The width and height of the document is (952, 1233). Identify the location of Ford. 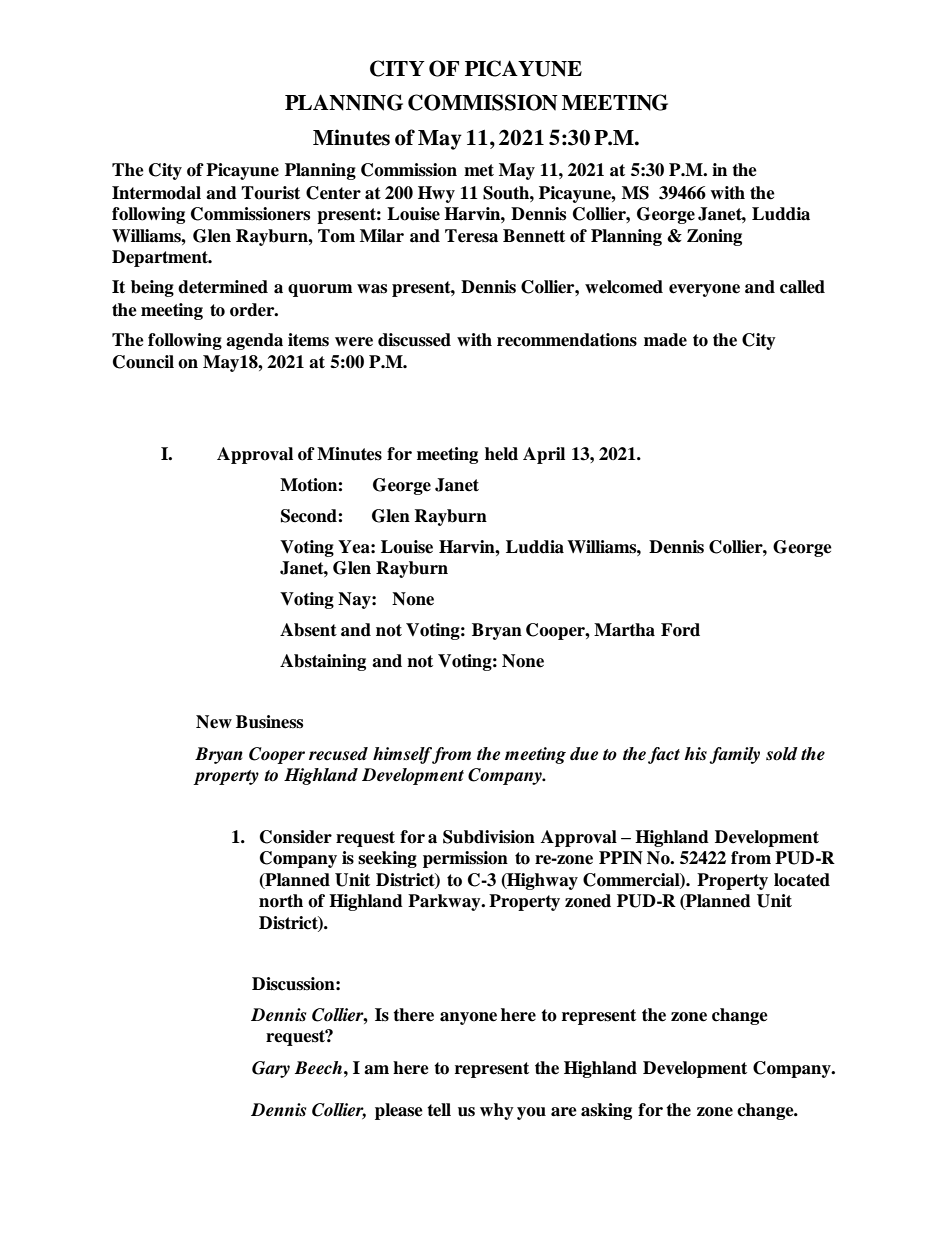
(680, 630).
